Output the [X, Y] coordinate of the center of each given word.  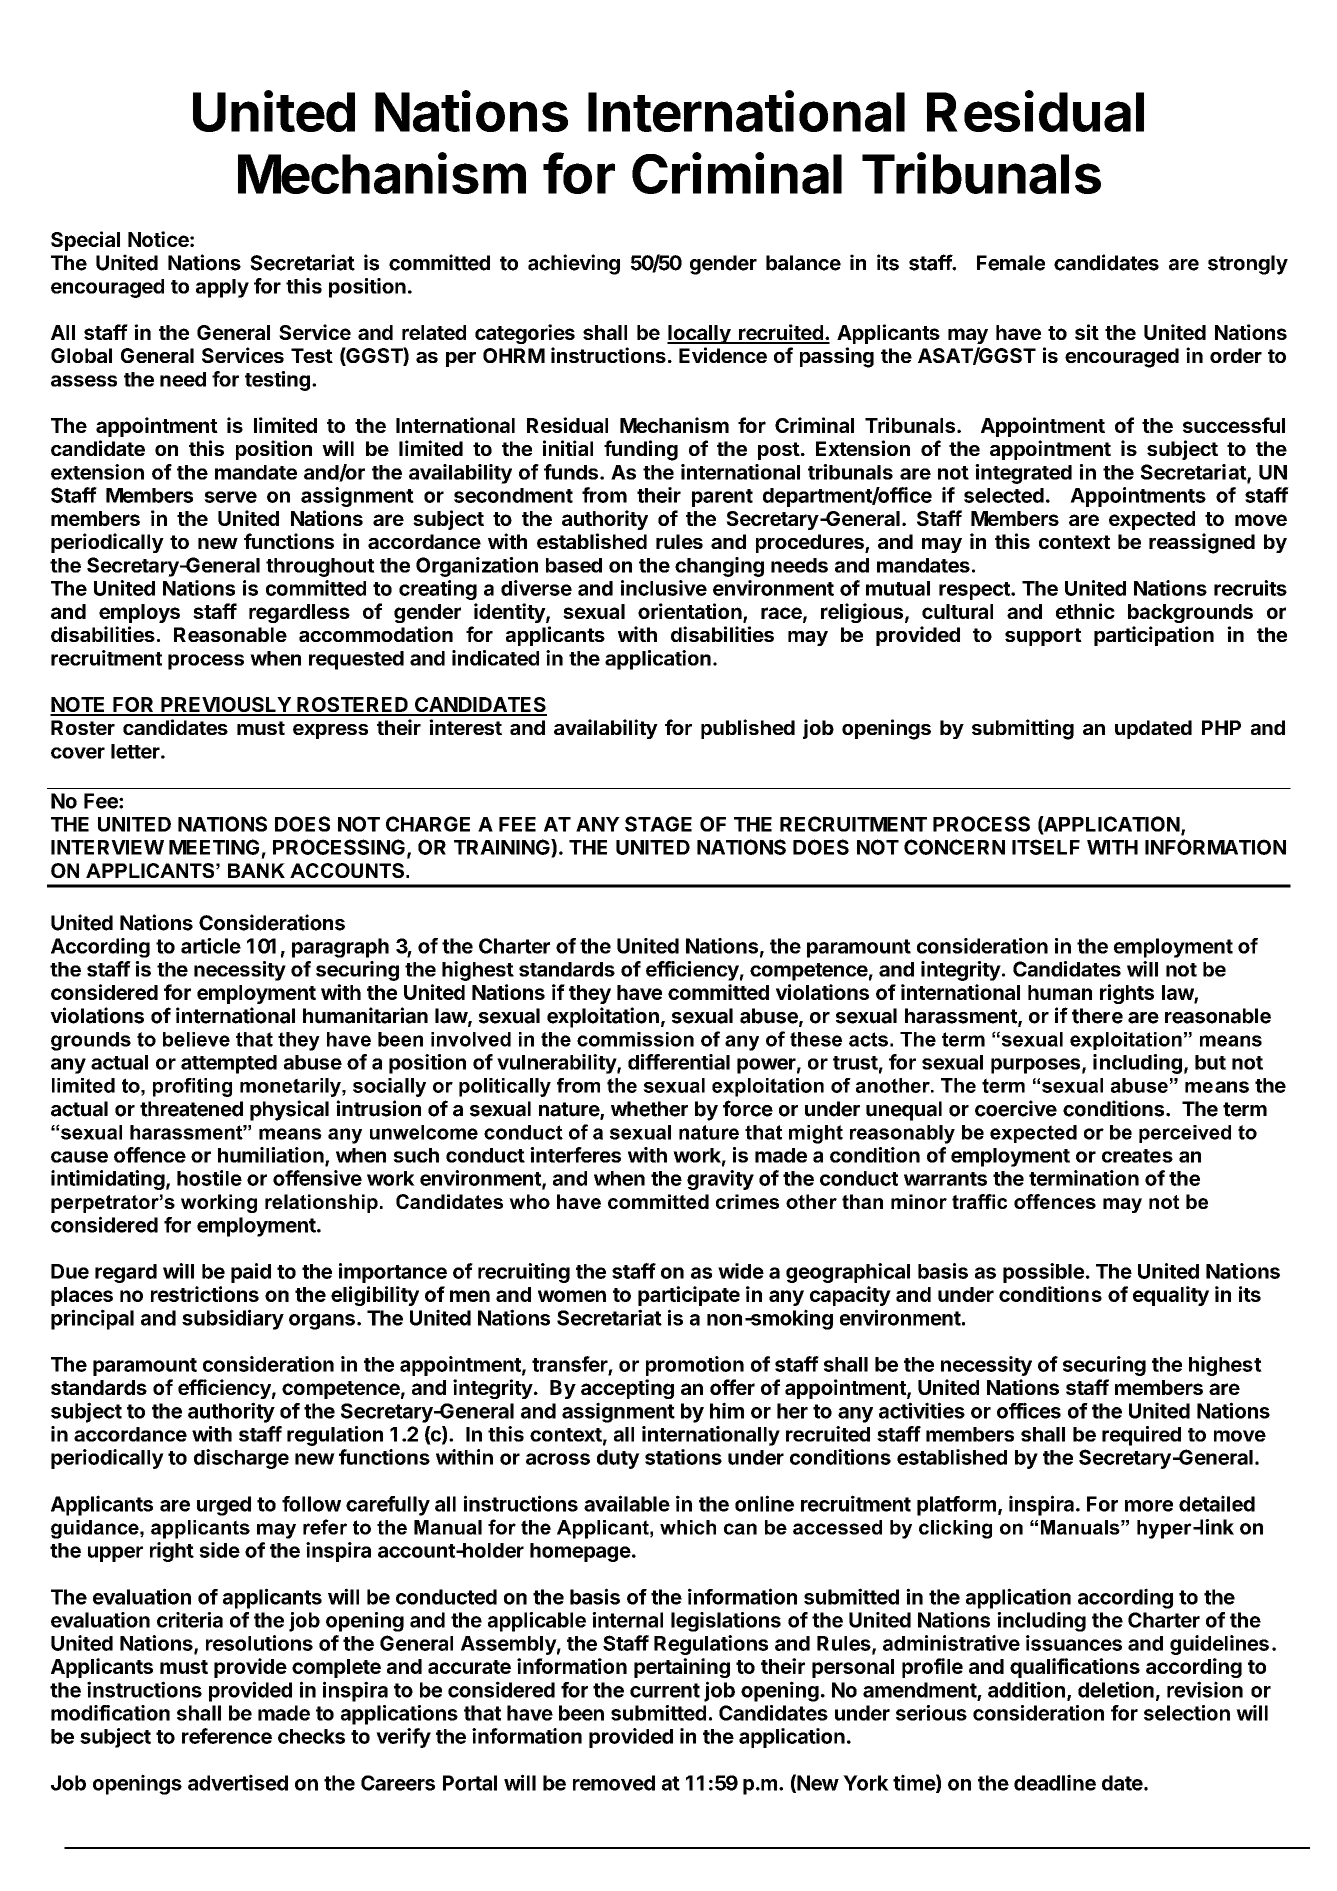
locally [699, 334]
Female [1011, 263]
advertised [238, 1782]
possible [1043, 1273]
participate [689, 1296]
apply [222, 288]
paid [251, 1273]
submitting [1023, 729]
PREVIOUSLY [226, 706]
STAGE [658, 824]
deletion [1116, 1689]
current [665, 1690]
